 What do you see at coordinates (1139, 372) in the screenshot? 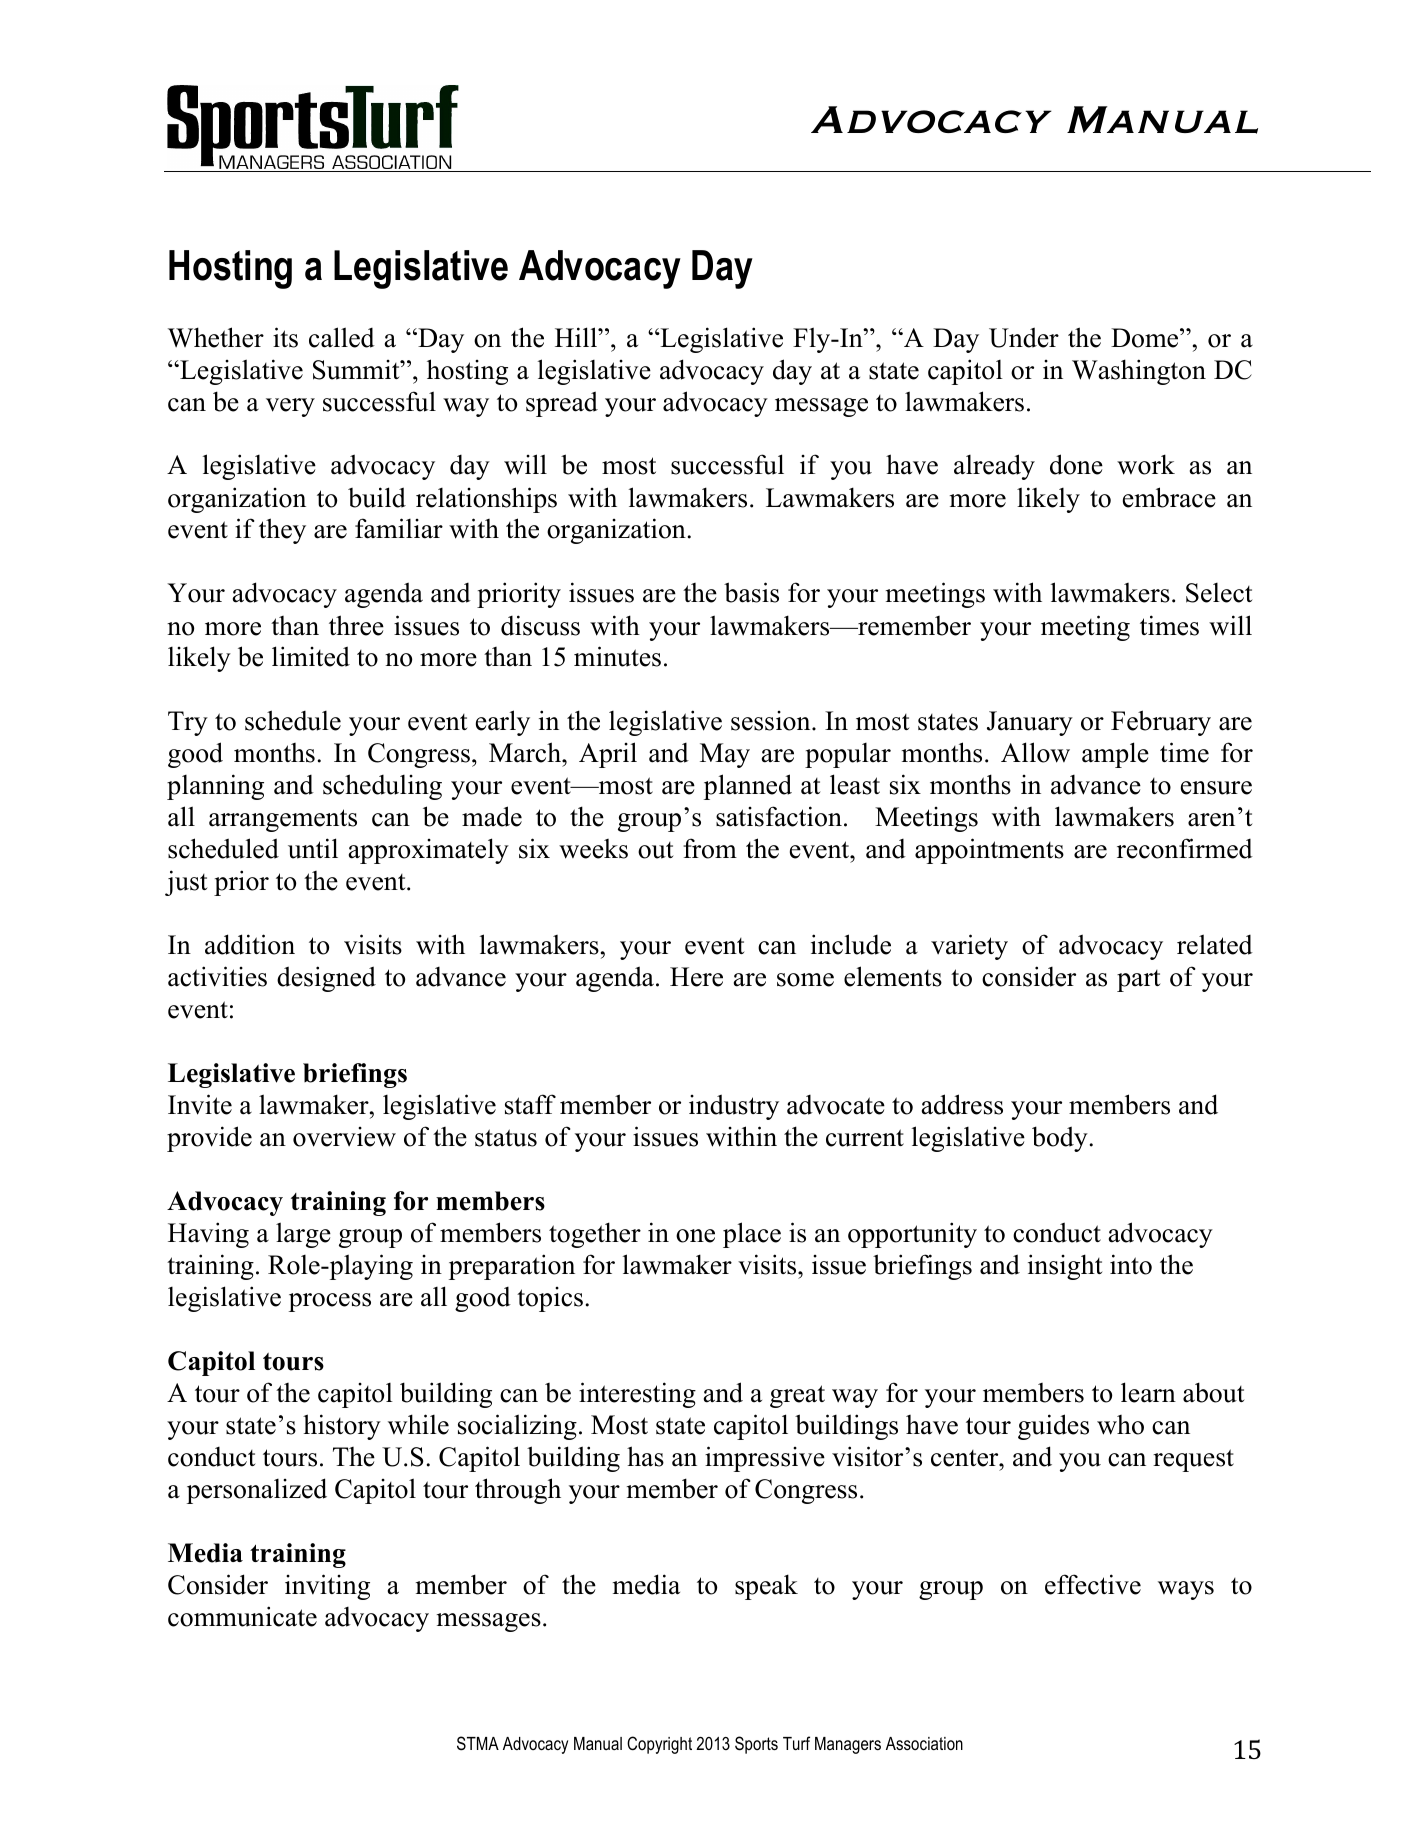
I see `Washington` at bounding box center [1139, 372].
